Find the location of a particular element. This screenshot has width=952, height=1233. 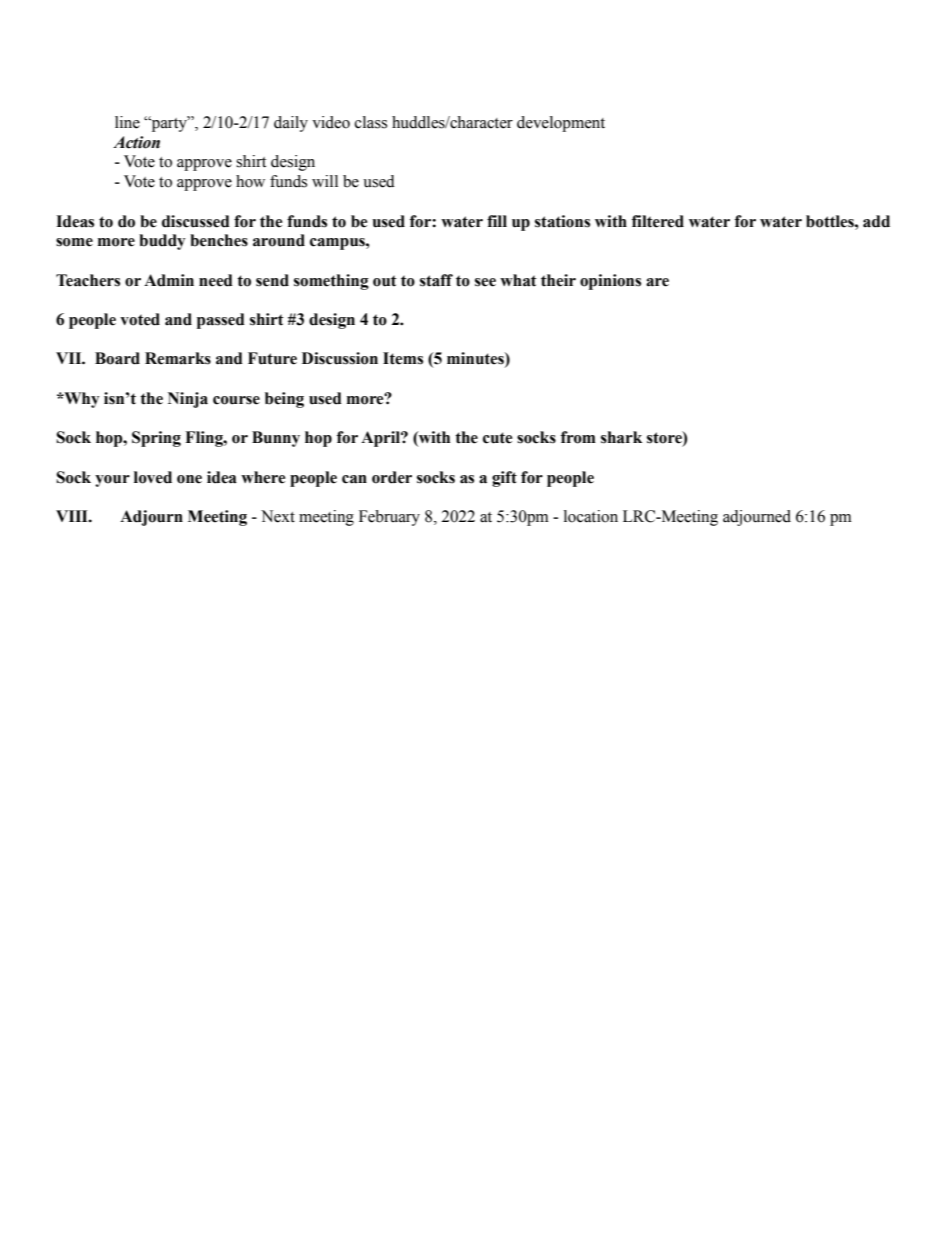

Action is located at coordinates (136, 142).
